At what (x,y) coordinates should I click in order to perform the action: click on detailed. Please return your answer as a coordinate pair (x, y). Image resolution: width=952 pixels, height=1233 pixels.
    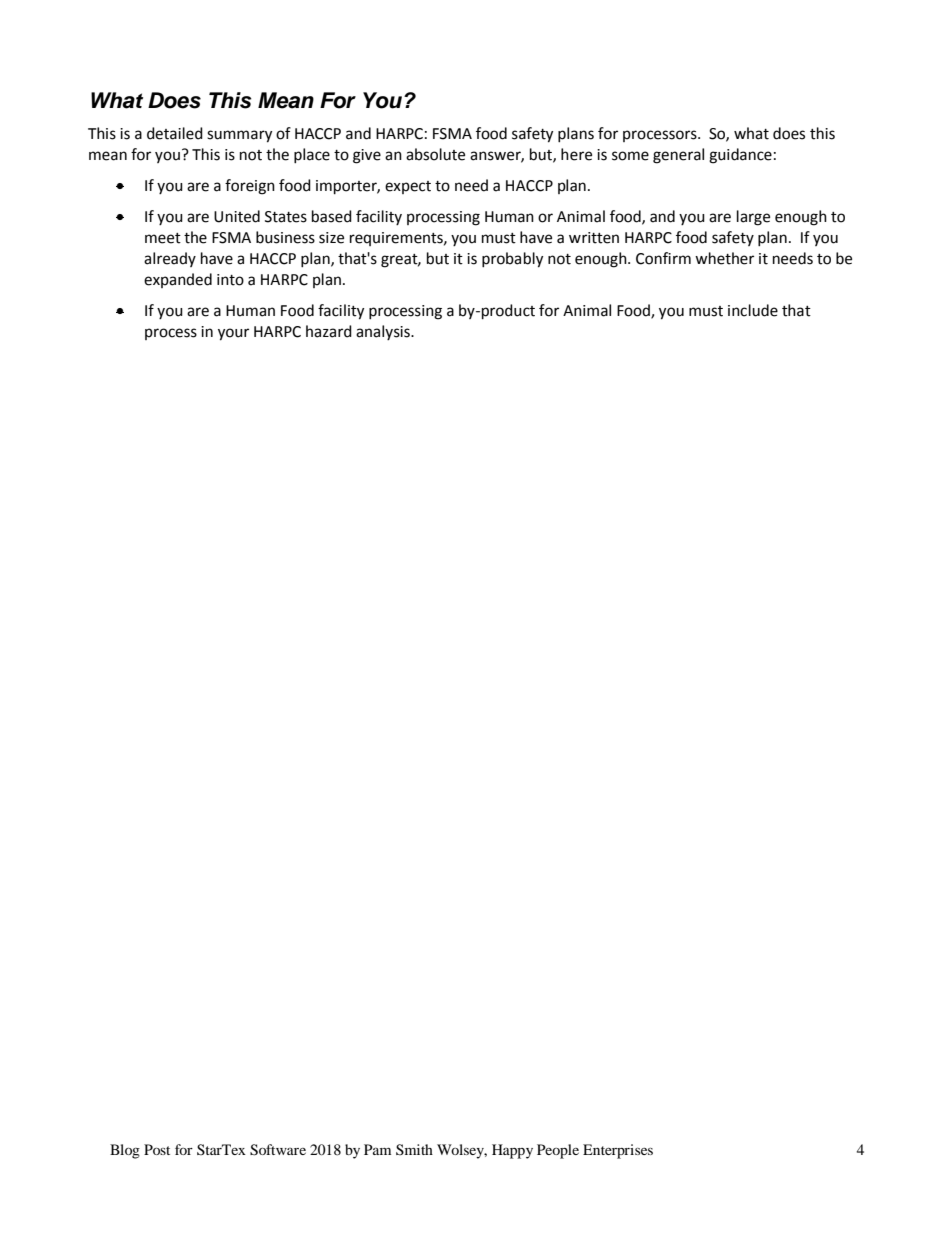
    Looking at the image, I should click on (175, 133).
